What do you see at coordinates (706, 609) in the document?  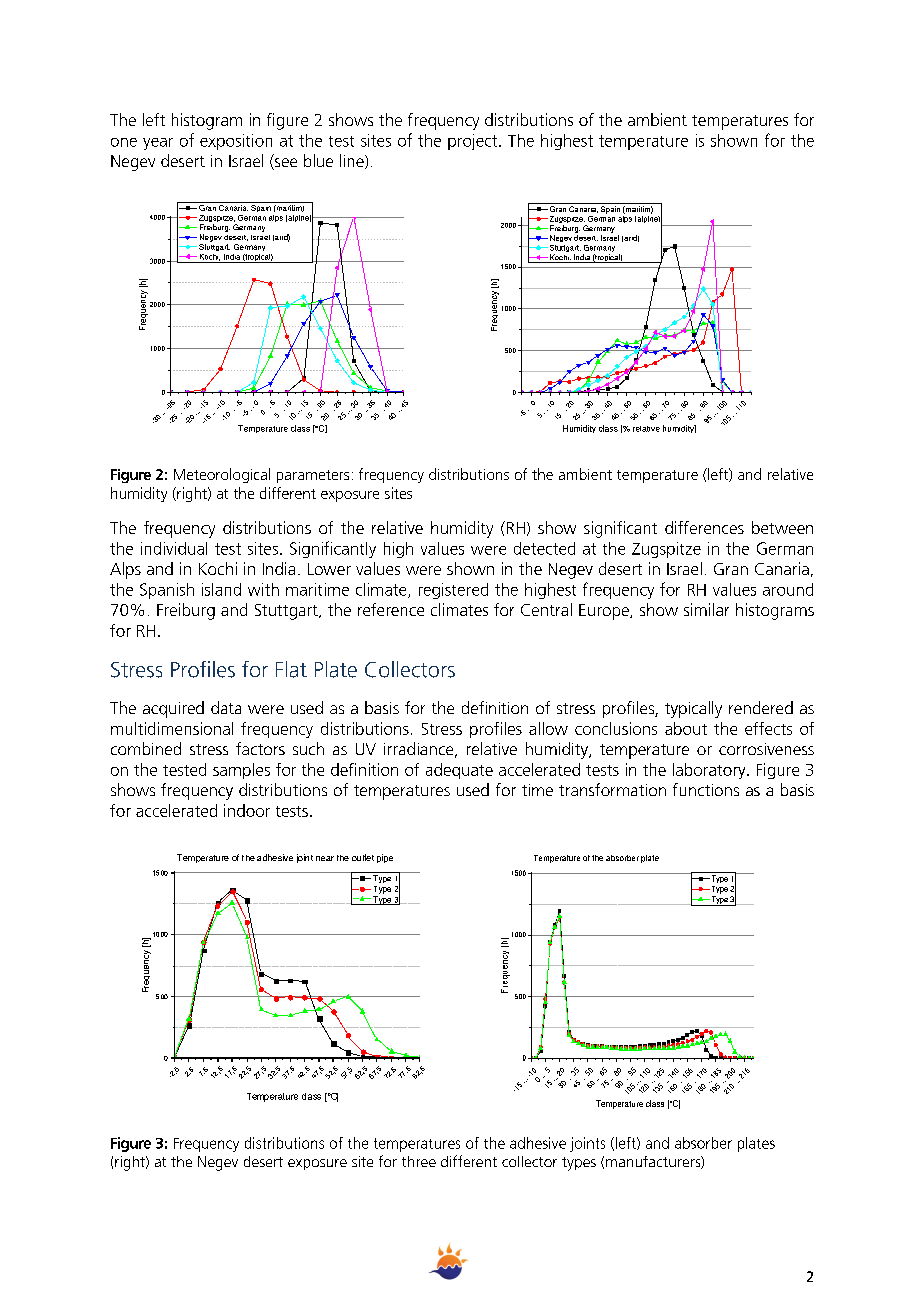 I see `similar` at bounding box center [706, 609].
